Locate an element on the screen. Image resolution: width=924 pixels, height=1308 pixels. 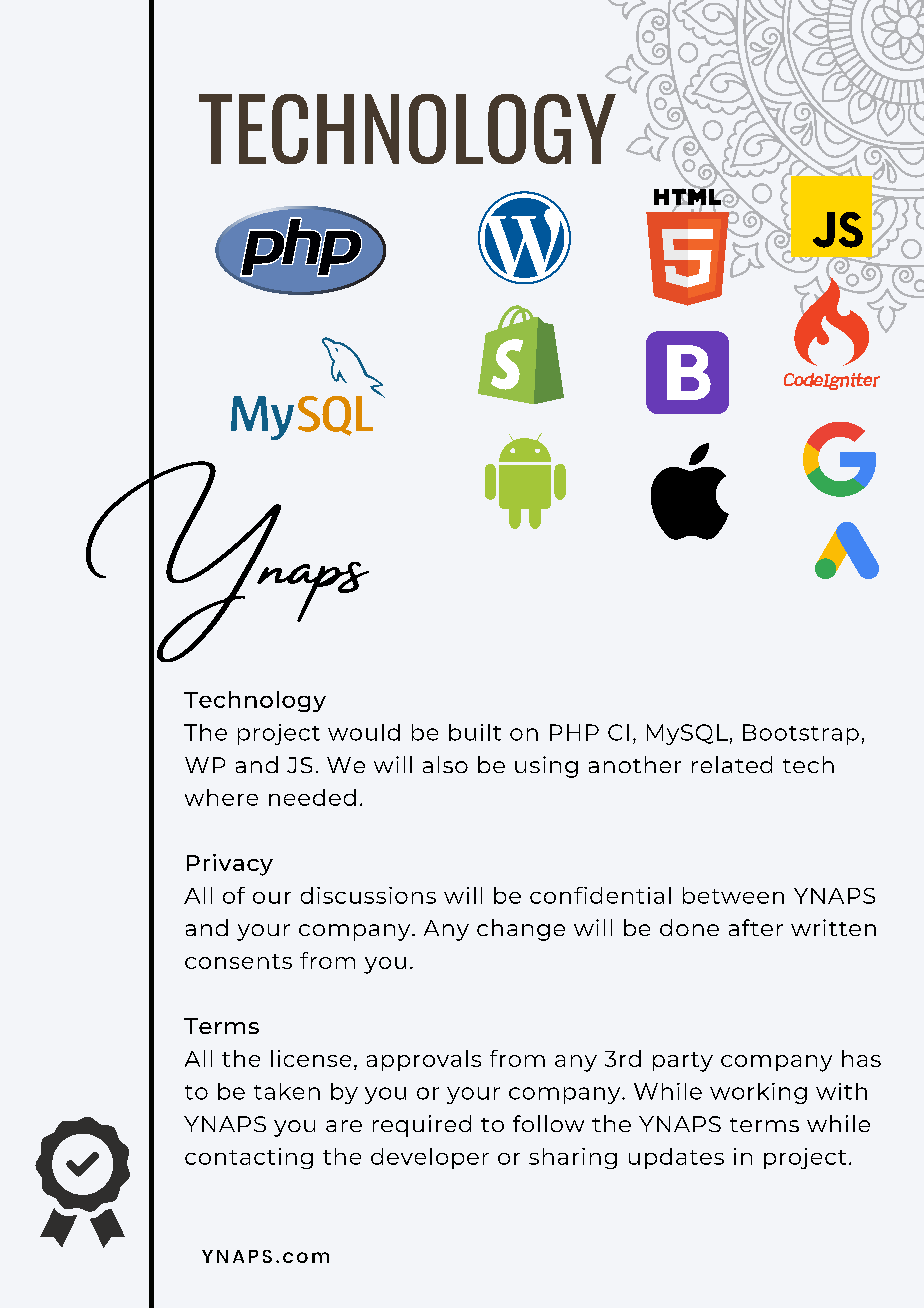
between is located at coordinates (733, 895).
